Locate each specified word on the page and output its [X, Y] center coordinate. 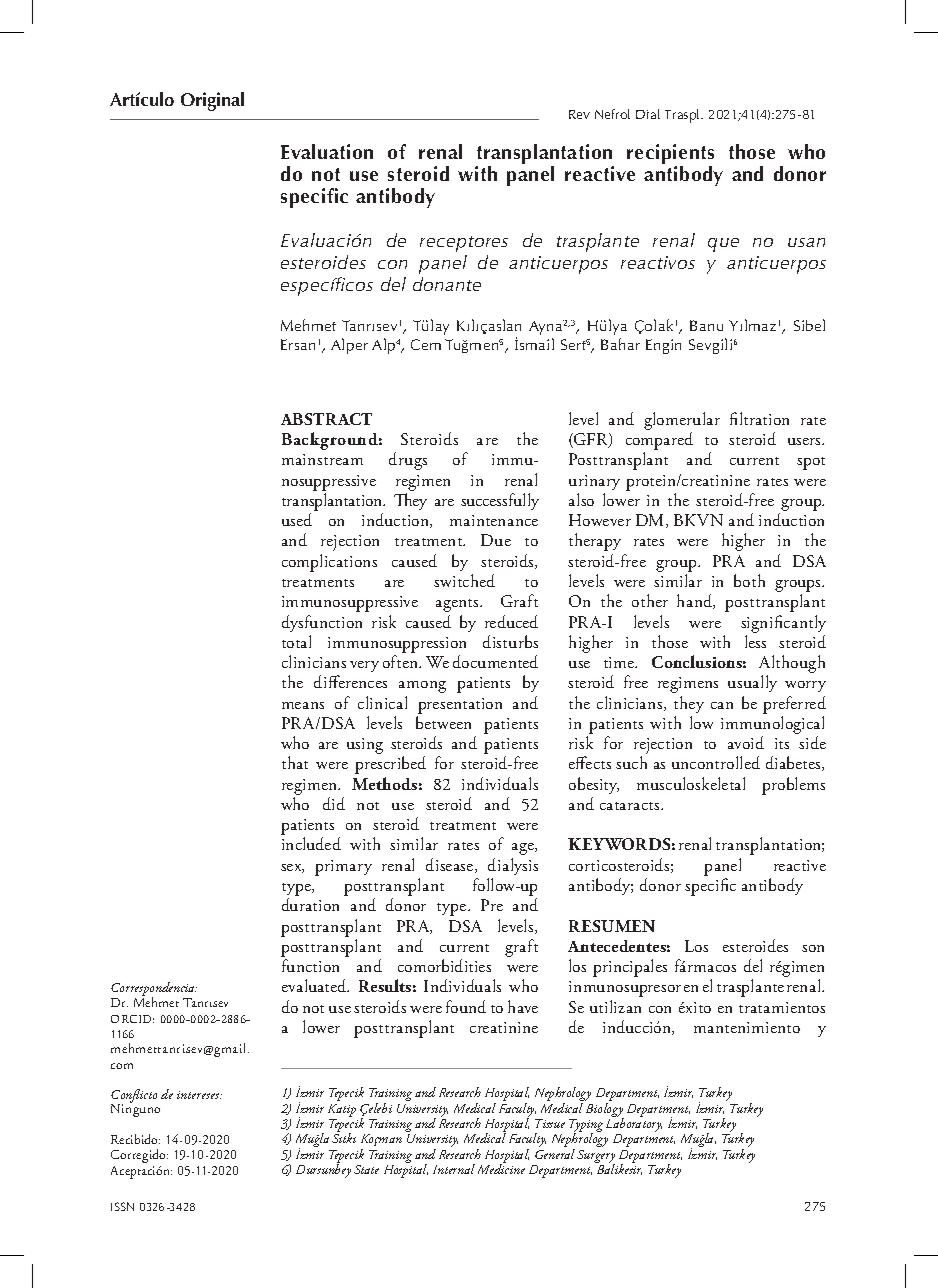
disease [451, 865]
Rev [579, 114]
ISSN [122, 1206]
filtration [759, 418]
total [296, 641]
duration [310, 904]
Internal [454, 1169]
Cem [426, 344]
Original [212, 101]
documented [495, 661]
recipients [670, 155]
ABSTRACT [326, 419]
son [813, 948]
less [755, 641]
